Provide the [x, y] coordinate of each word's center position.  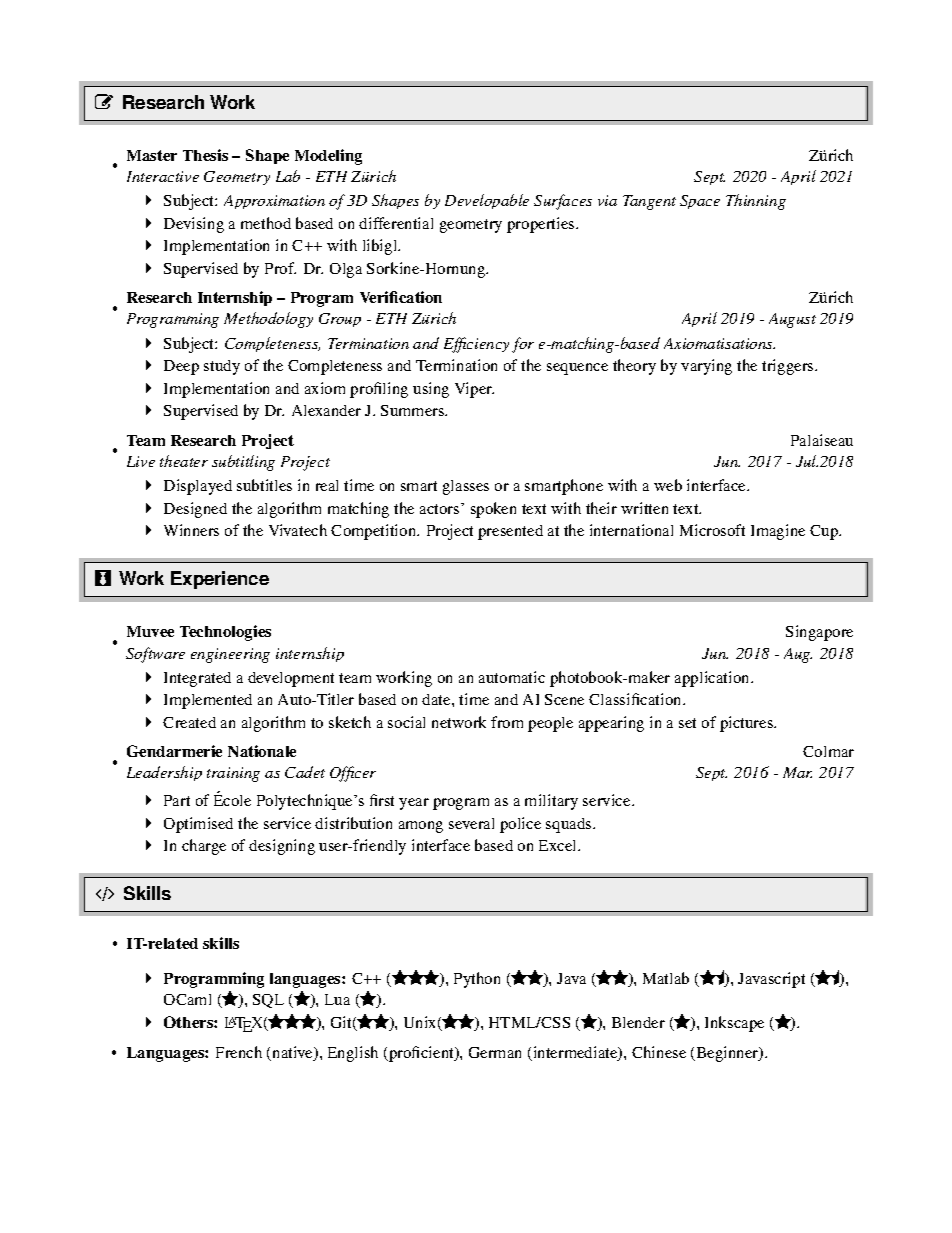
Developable [487, 201]
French [239, 1052]
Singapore [819, 633]
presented [510, 532]
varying [706, 367]
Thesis [205, 155]
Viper [474, 390]
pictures [748, 724]
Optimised [198, 825]
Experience [220, 580]
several [471, 823]
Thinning [756, 202]
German [495, 1052]
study [222, 367]
